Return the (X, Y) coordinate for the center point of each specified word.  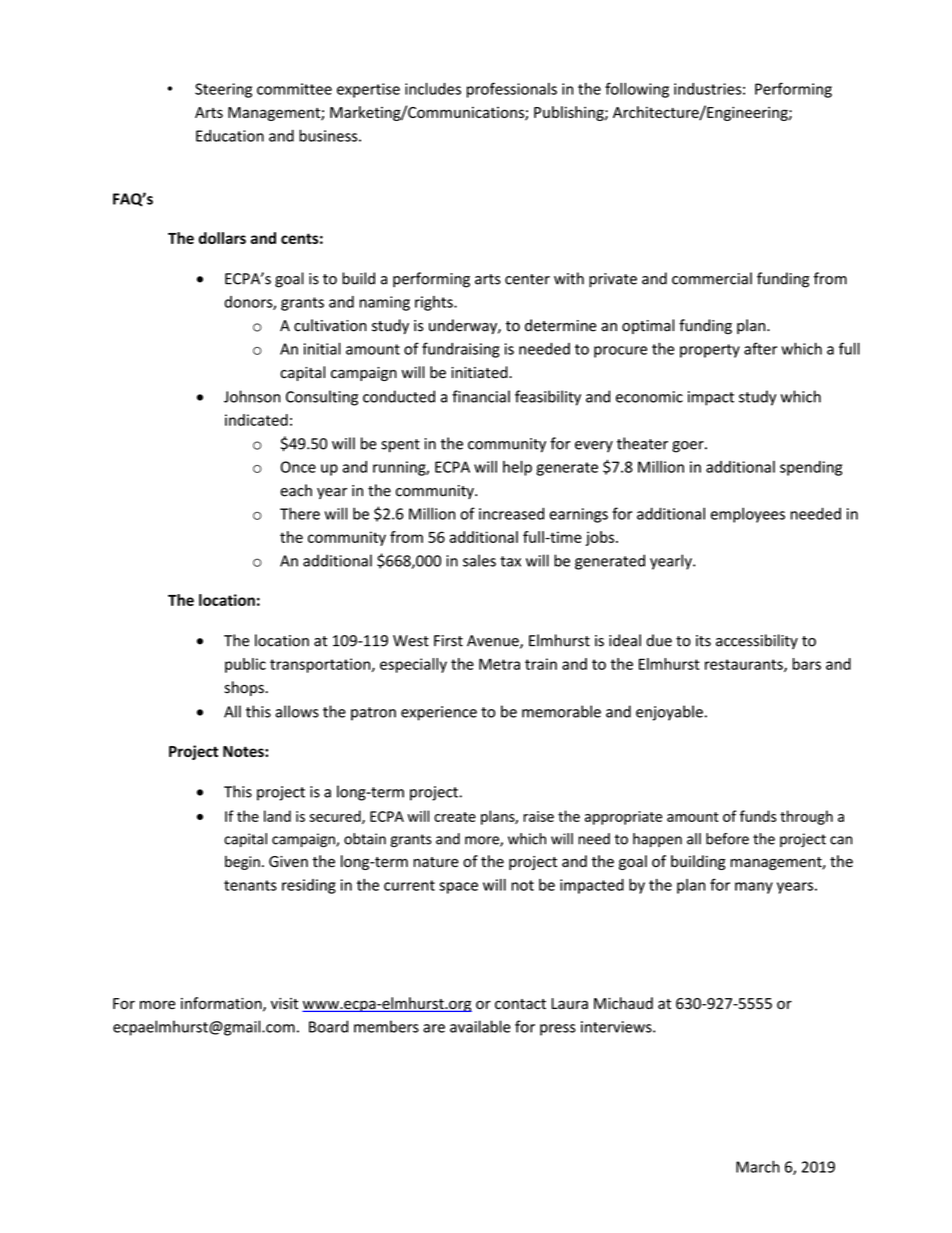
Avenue (494, 642)
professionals (512, 90)
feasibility (548, 398)
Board (328, 1026)
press (558, 1030)
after (760, 348)
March (758, 1166)
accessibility (757, 641)
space (458, 888)
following (637, 90)
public (245, 665)
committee (294, 89)
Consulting (322, 398)
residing (309, 886)
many (754, 888)
